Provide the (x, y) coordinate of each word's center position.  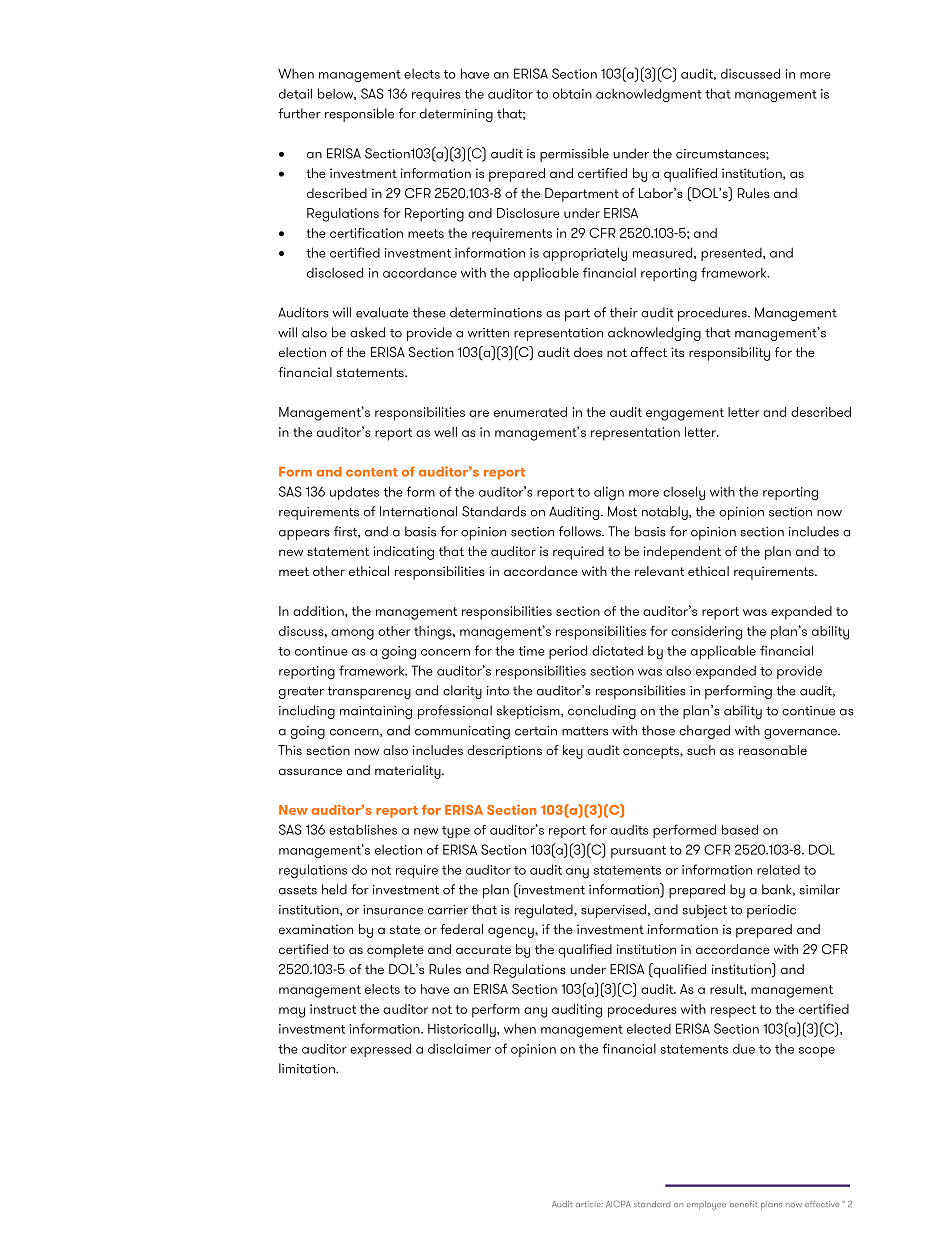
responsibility (729, 354)
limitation (308, 1068)
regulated (545, 911)
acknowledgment (649, 95)
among (352, 634)
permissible (574, 155)
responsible (359, 115)
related (778, 869)
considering (706, 633)
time (532, 651)
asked (367, 332)
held (334, 889)
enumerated (530, 412)
